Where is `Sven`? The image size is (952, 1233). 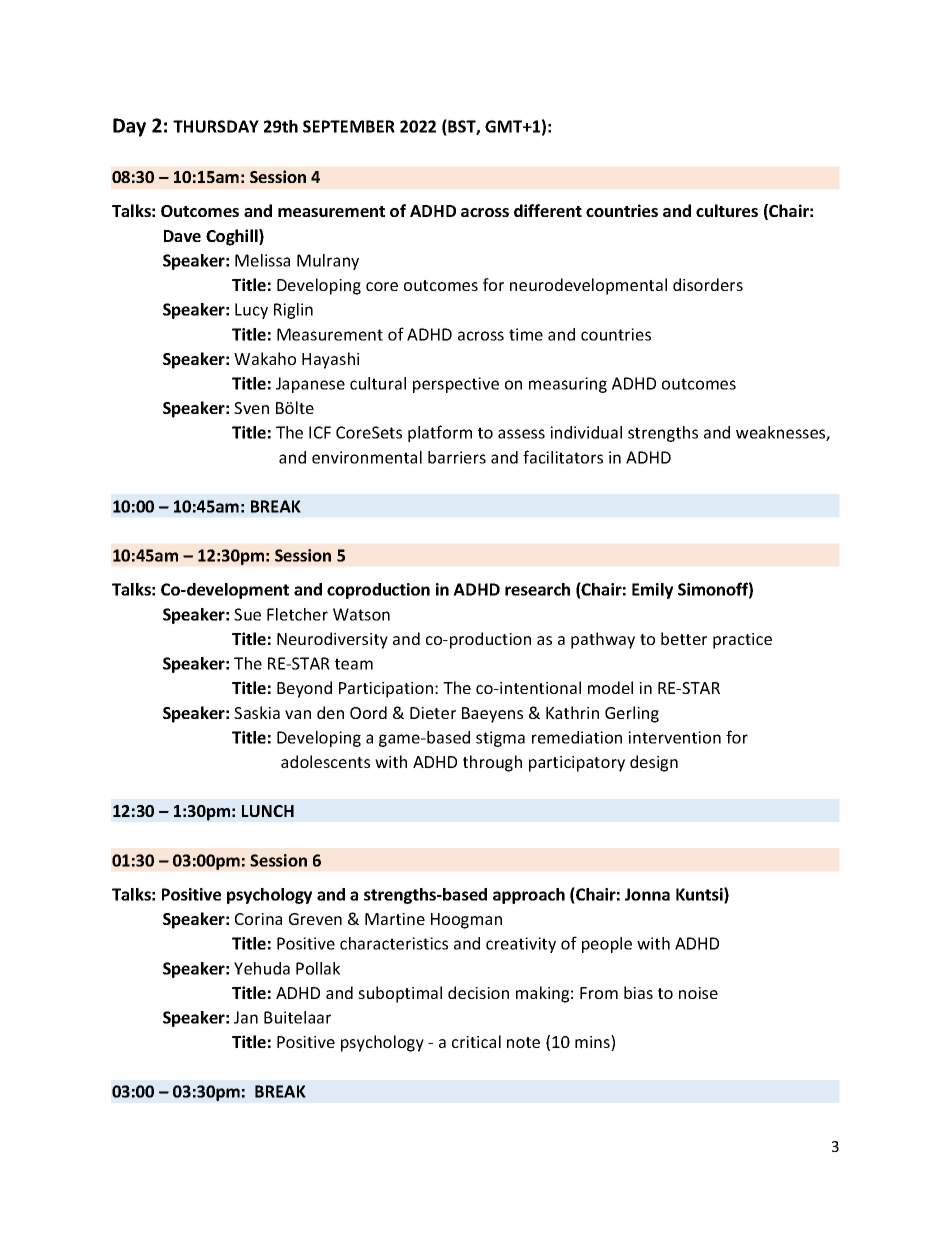
Sven is located at coordinates (251, 408).
